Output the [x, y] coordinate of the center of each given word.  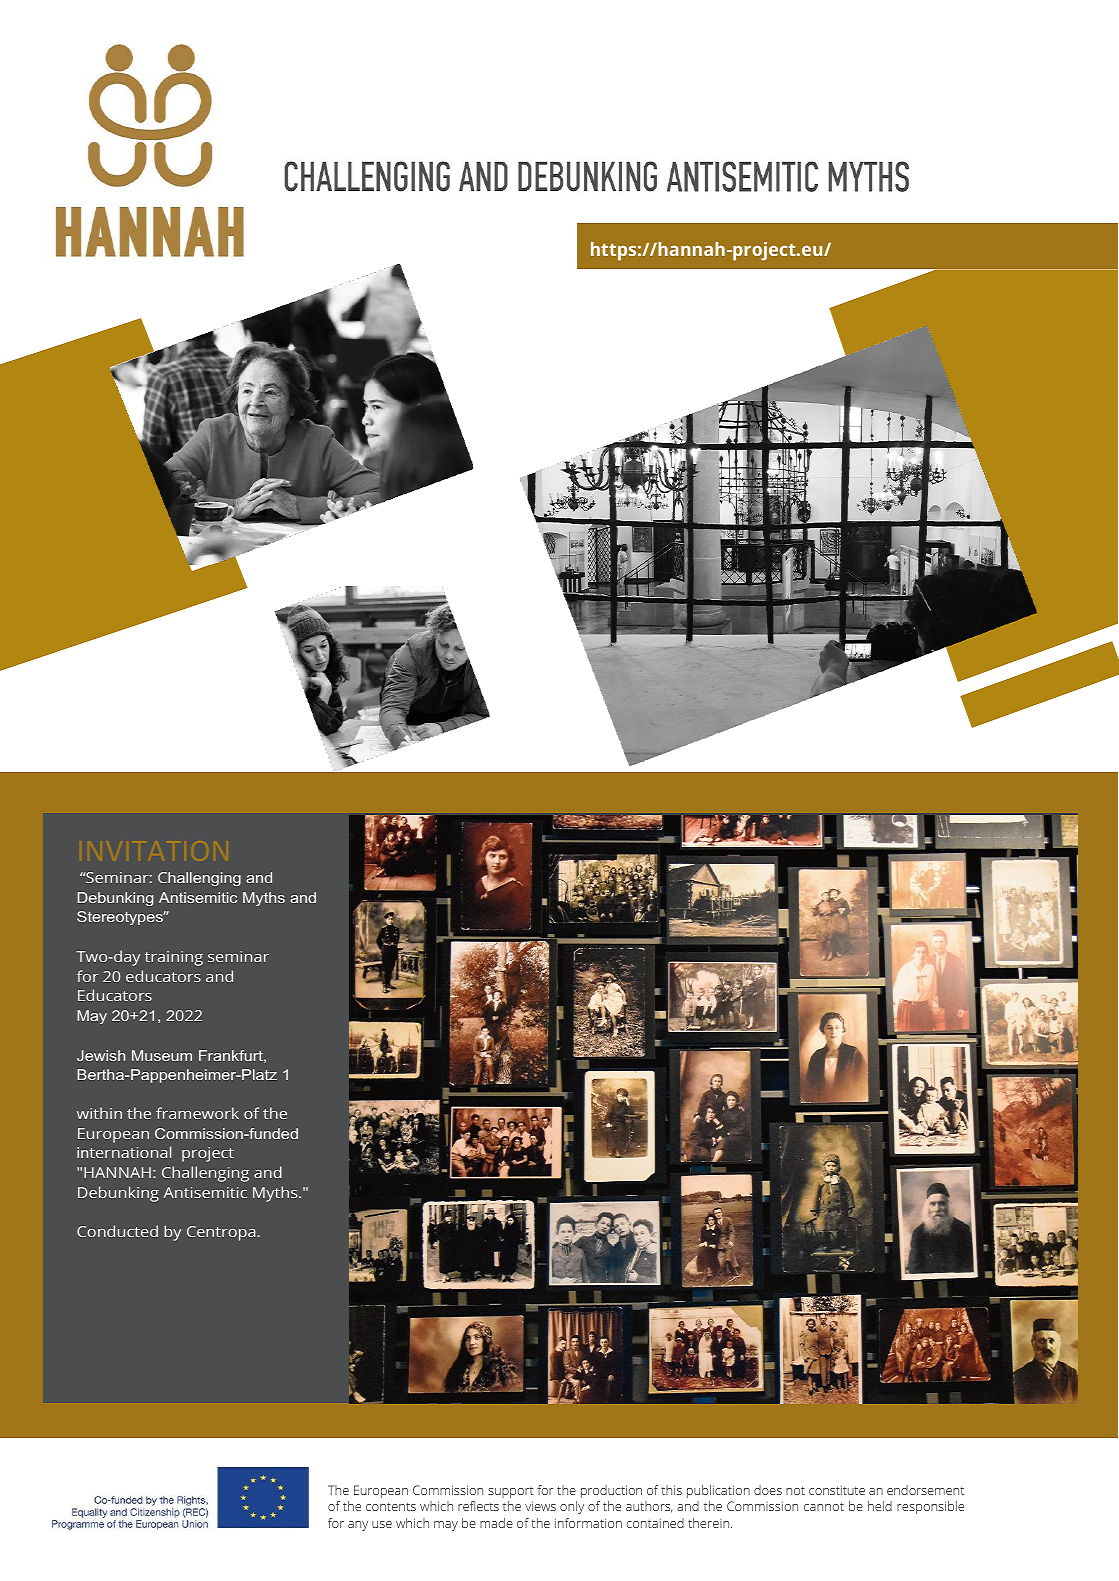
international [124, 1152]
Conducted [117, 1231]
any [358, 1526]
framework [197, 1113]
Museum [162, 1055]
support [511, 1492]
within [99, 1113]
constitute [837, 1490]
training [174, 958]
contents [391, 1506]
